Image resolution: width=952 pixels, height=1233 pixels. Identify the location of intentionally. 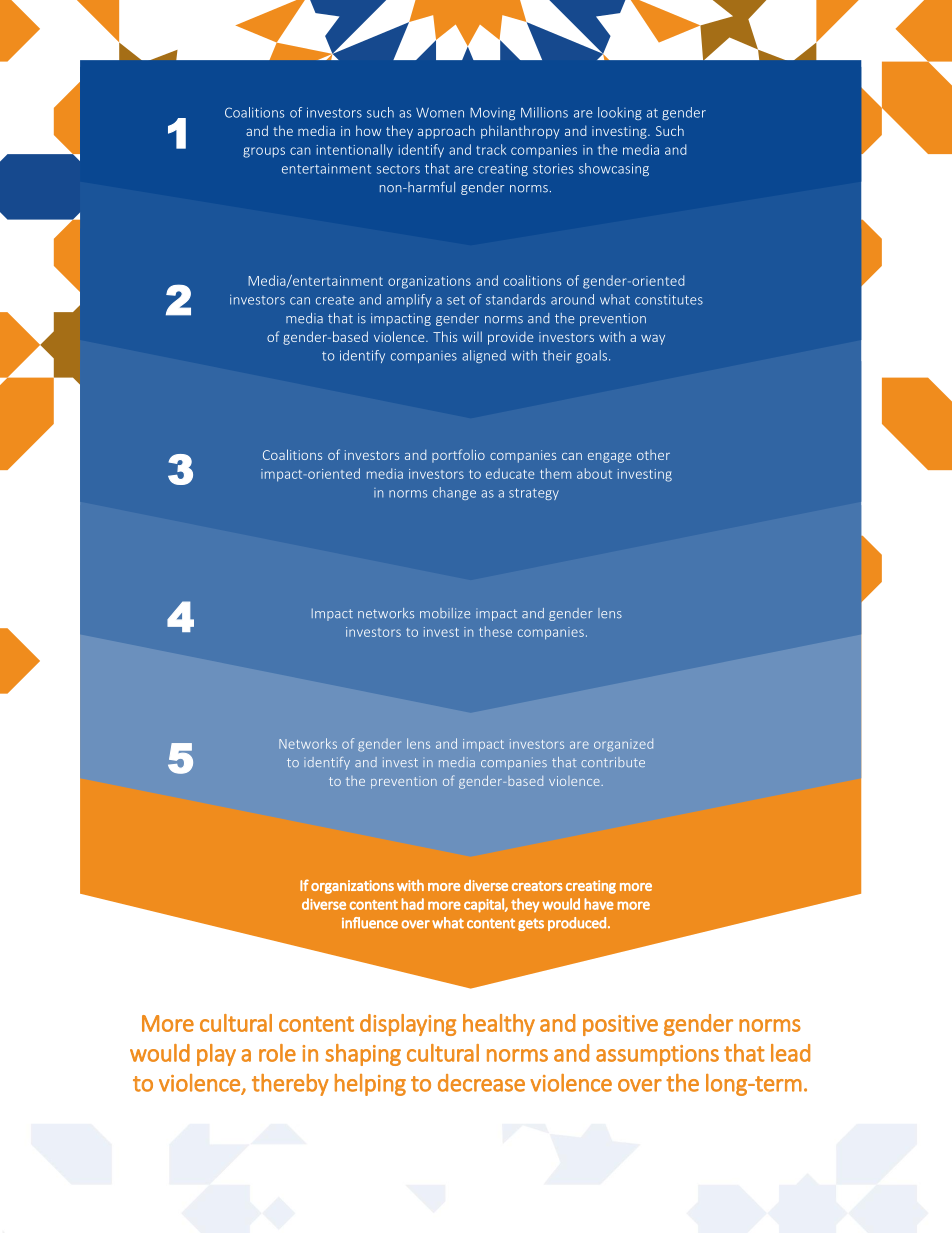
(354, 151).
